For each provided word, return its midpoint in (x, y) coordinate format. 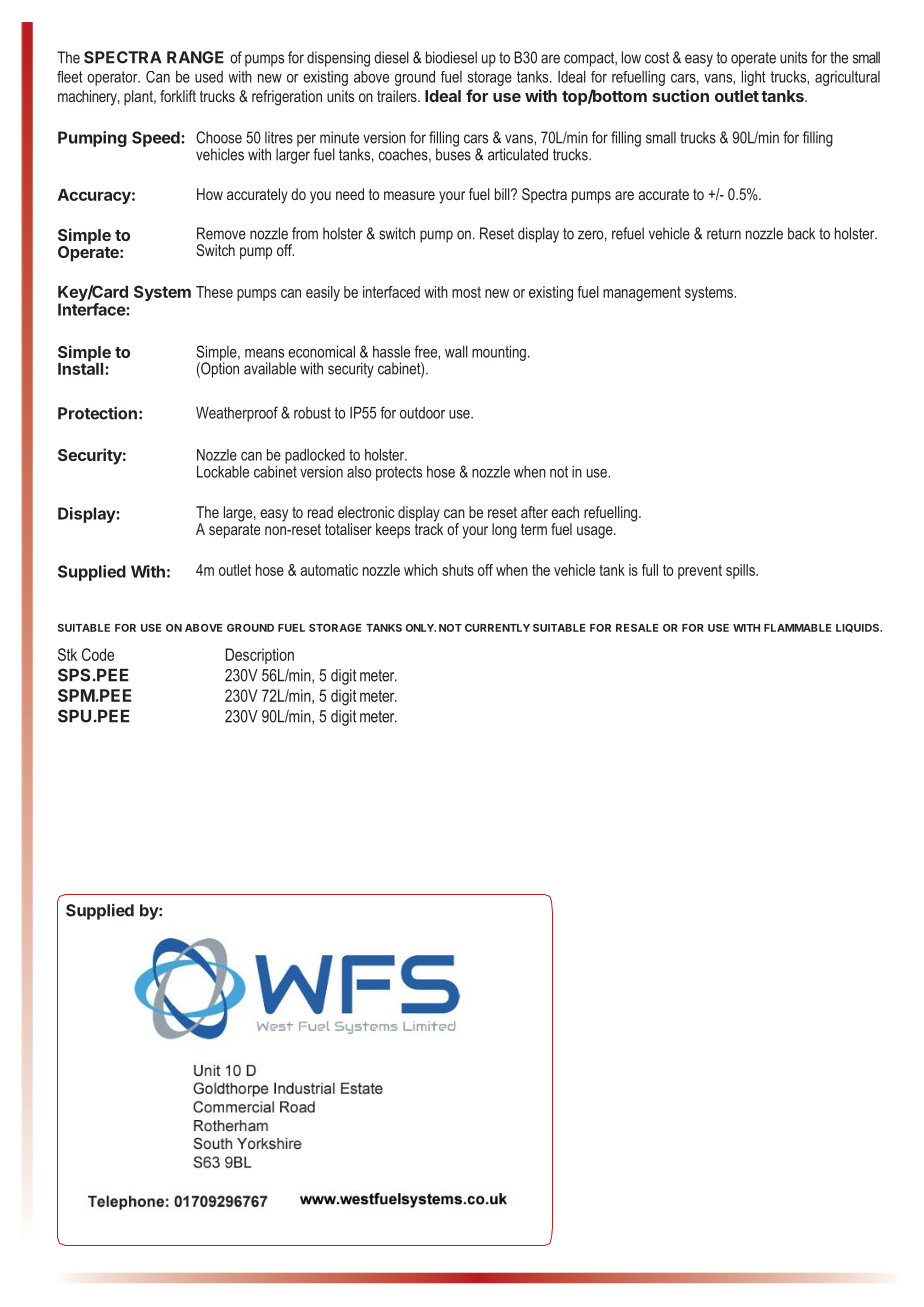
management (642, 294)
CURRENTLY (497, 628)
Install (82, 368)
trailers (398, 96)
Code (98, 654)
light (754, 78)
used (209, 77)
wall (456, 352)
